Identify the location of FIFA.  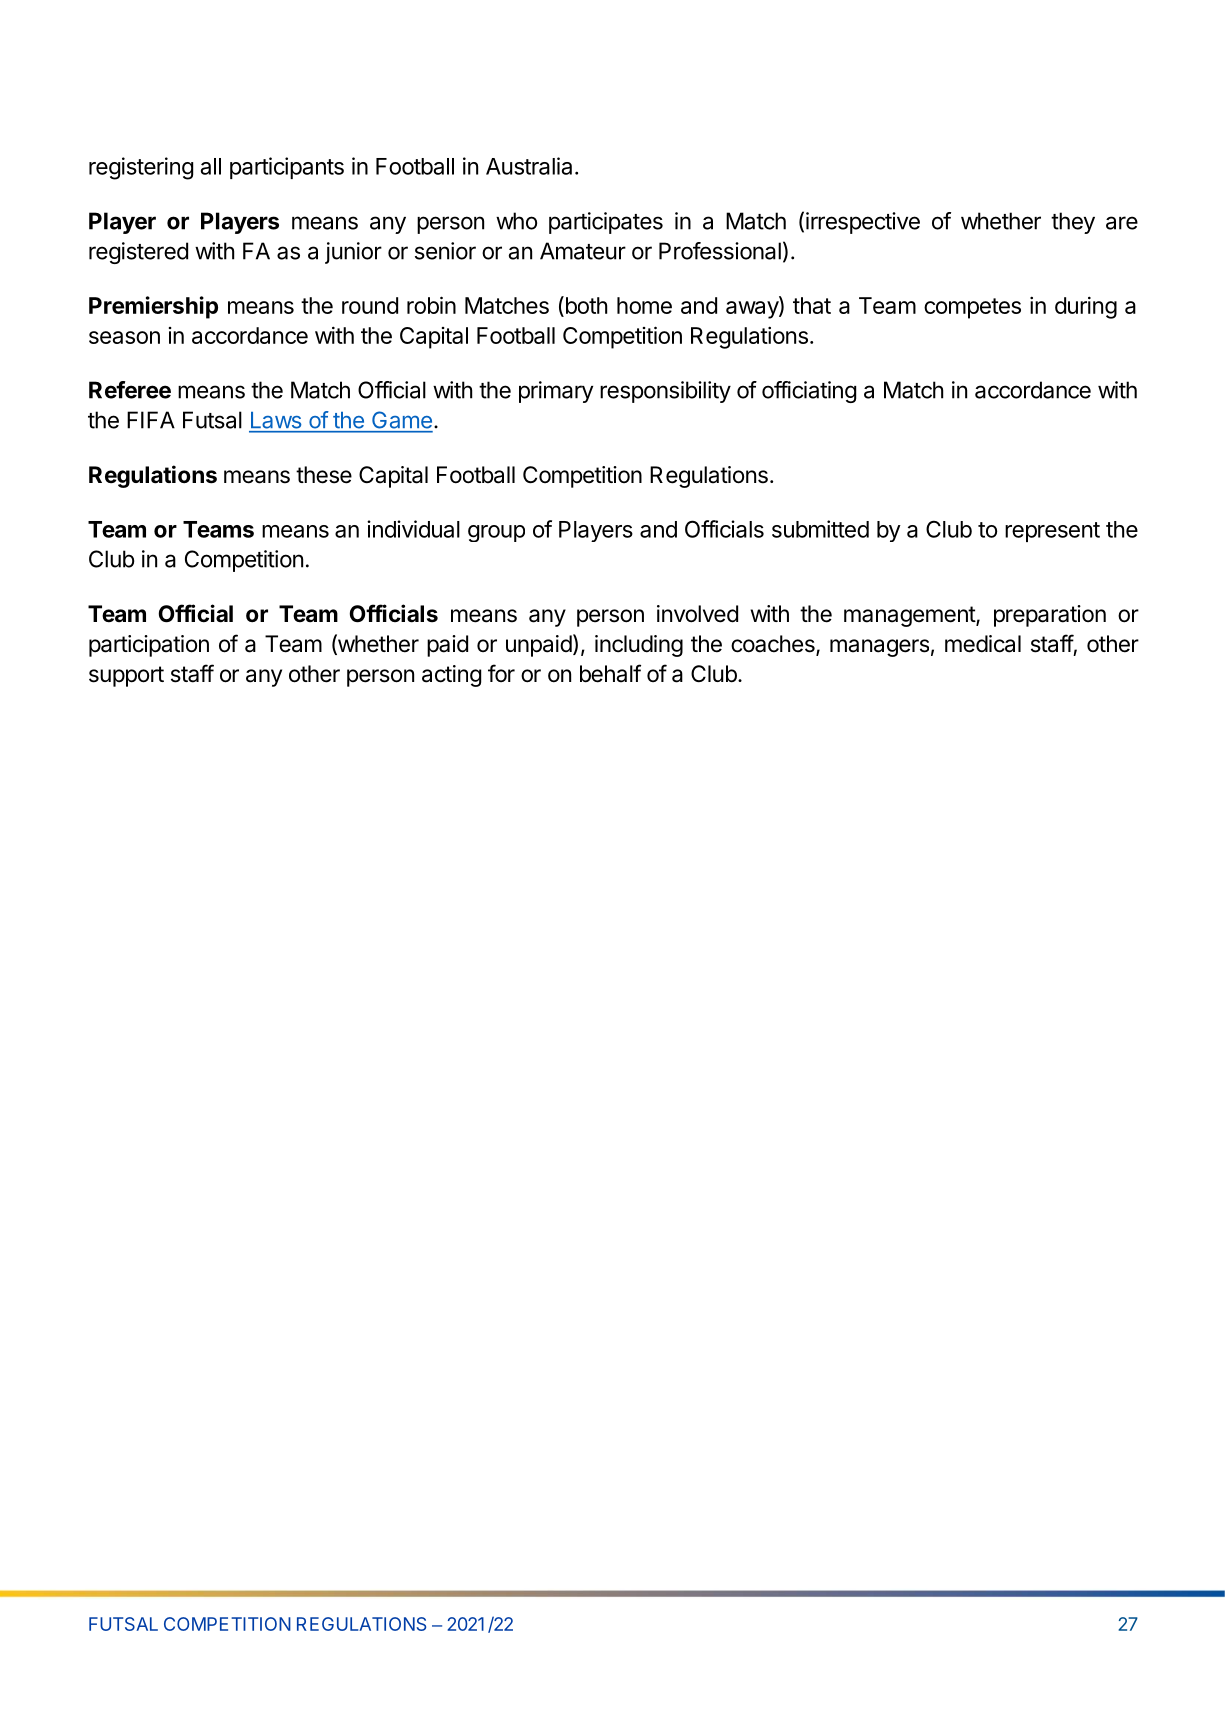
(151, 420).
